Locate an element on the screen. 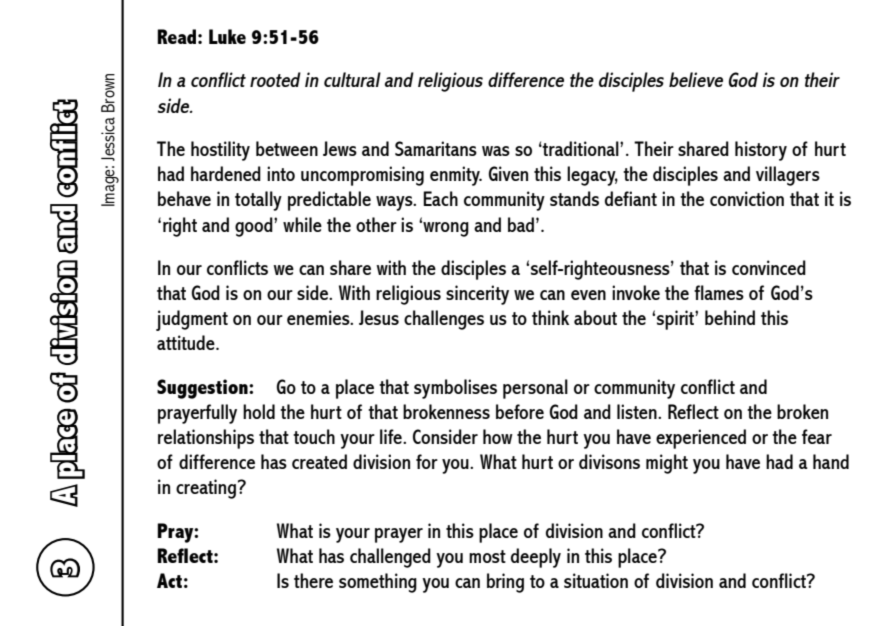 Image resolution: width=882 pixels, height=626 pixels. behind is located at coordinates (730, 317).
